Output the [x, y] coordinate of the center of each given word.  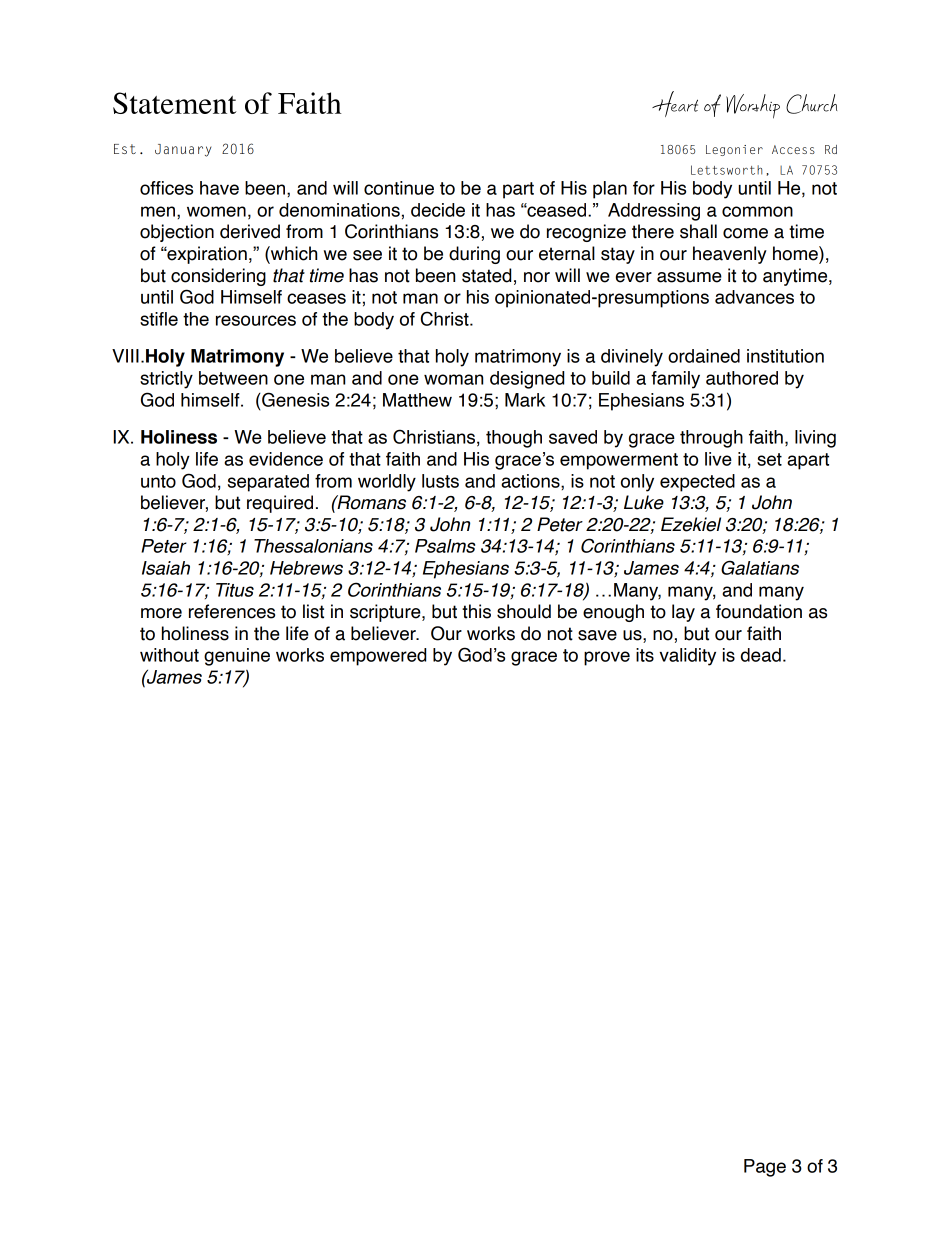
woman [453, 379]
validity [687, 657]
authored [742, 378]
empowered [378, 657]
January [183, 150]
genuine [237, 657]
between [233, 378]
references [232, 611]
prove [607, 658]
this [476, 611]
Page [765, 1168]
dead [761, 655]
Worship [753, 106]
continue [399, 188]
